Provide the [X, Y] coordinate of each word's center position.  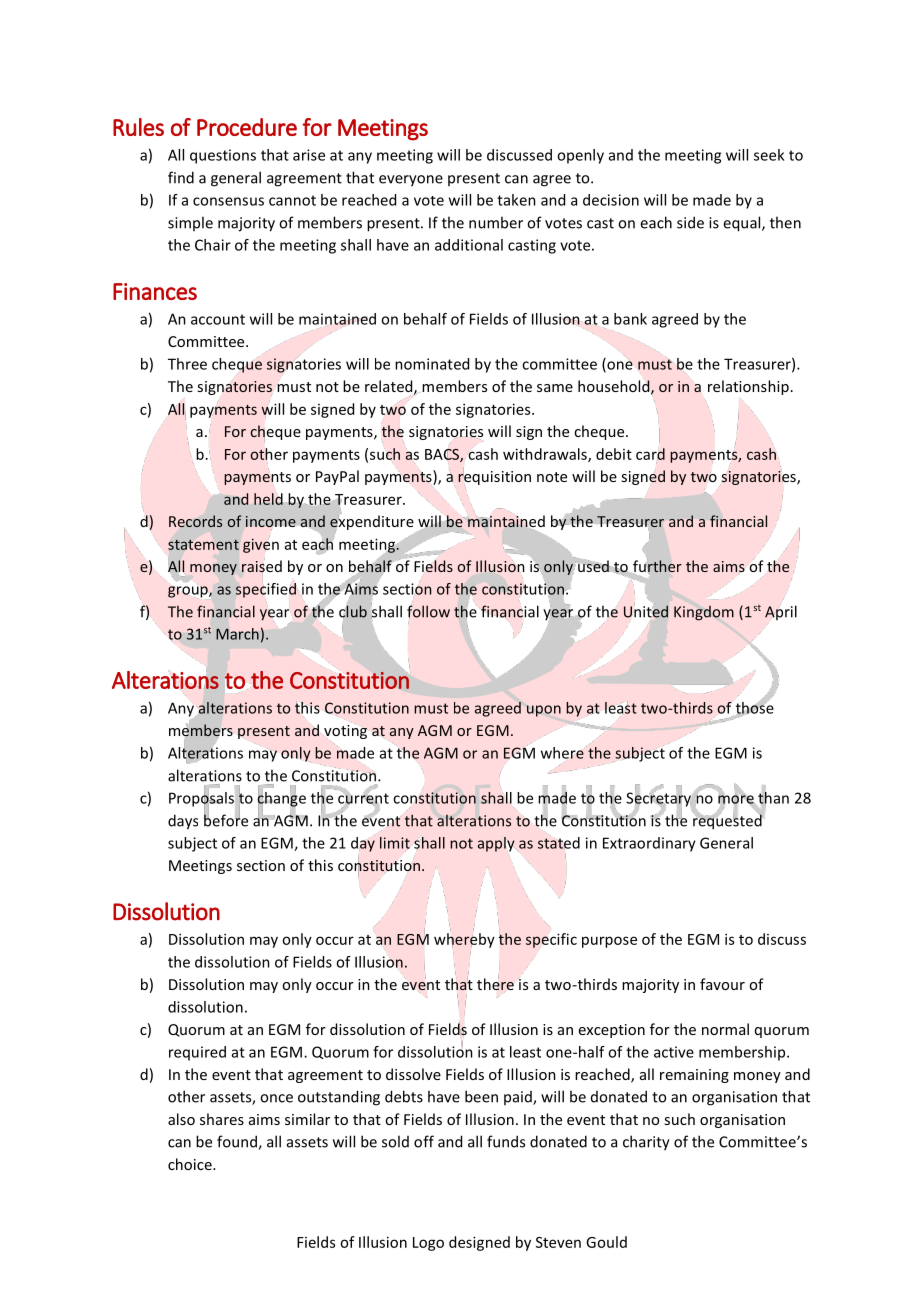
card [650, 454]
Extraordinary [649, 844]
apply [496, 844]
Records [195, 521]
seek [769, 155]
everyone [411, 181]
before [226, 819]
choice [191, 1164]
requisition [494, 478]
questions [223, 156]
